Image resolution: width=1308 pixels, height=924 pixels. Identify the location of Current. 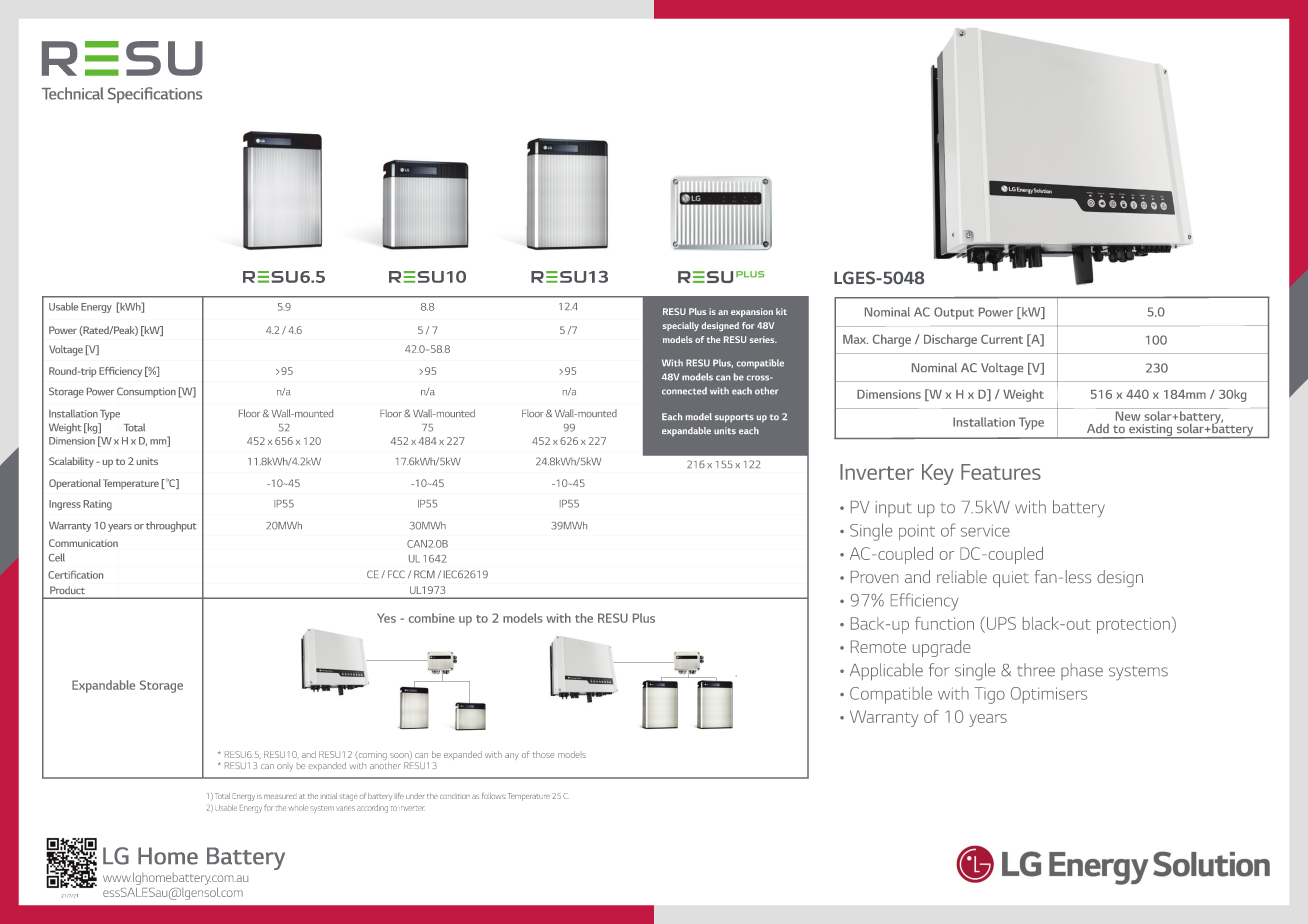
(1002, 339).
